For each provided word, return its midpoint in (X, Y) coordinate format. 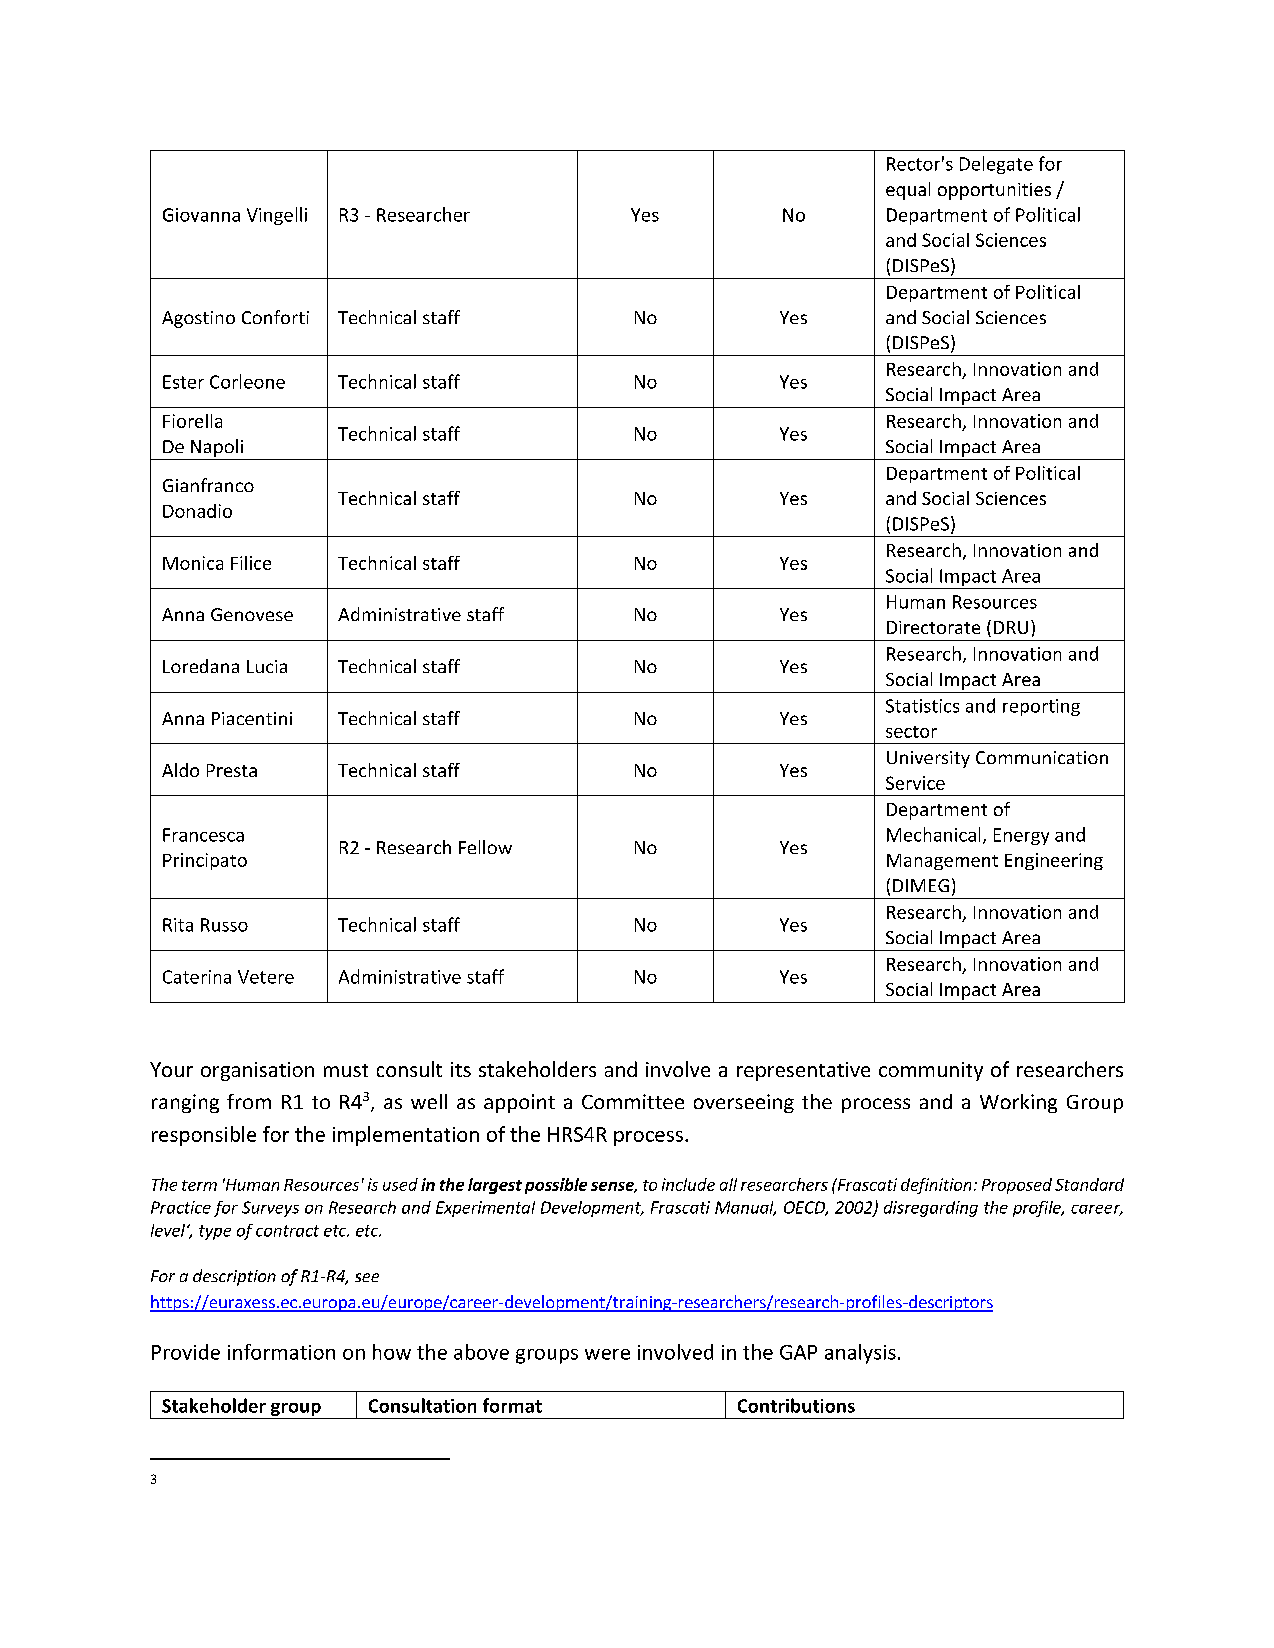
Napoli (217, 448)
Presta (232, 770)
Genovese (252, 614)
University (928, 759)
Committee (633, 1101)
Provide (186, 1352)
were (607, 1354)
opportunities (994, 191)
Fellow (485, 847)
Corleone (247, 381)
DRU (1011, 627)
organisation (257, 1071)
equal (908, 191)
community (931, 1071)
